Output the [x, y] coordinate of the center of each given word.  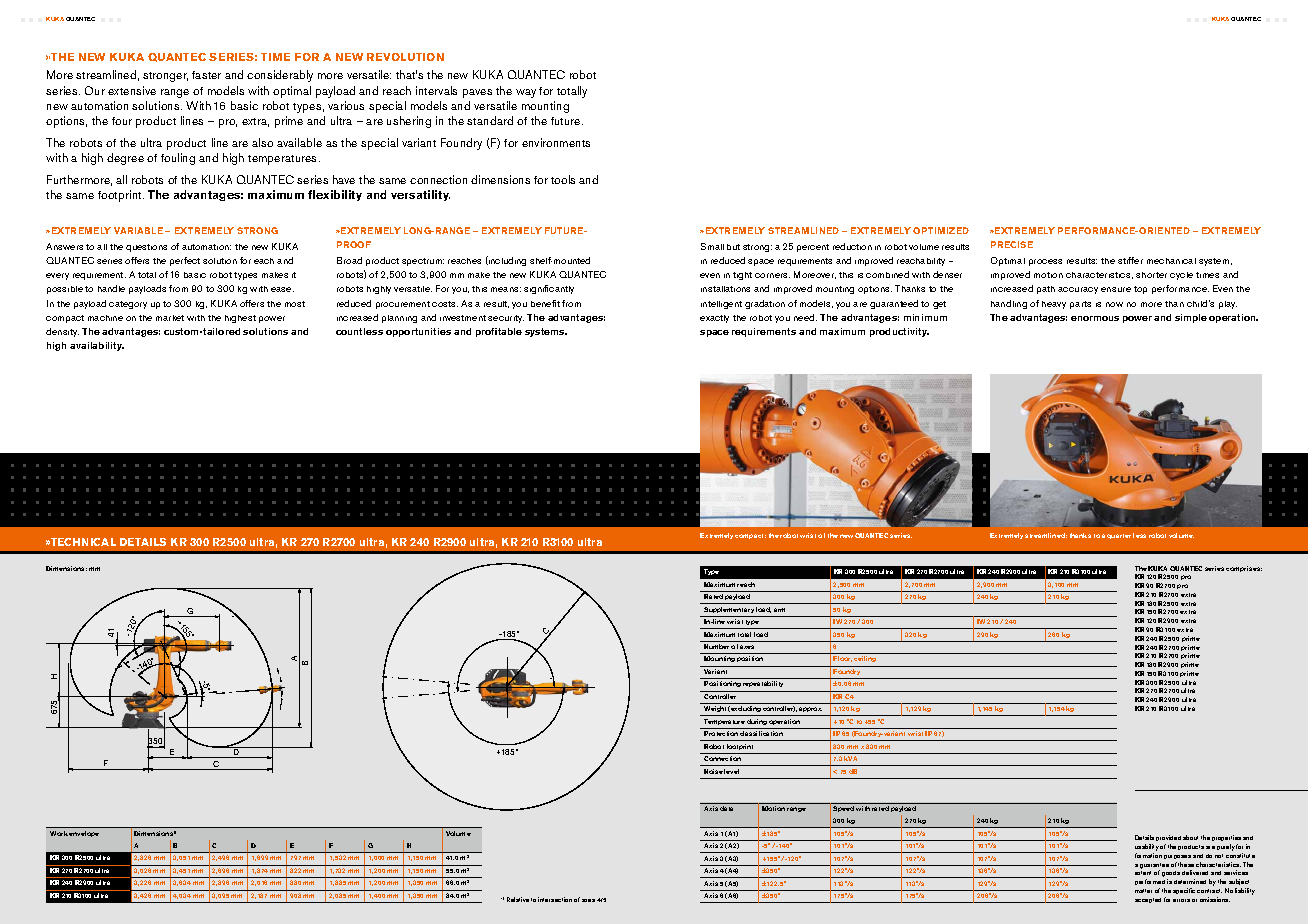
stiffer [1130, 260]
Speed [843, 809]
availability [97, 346]
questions [146, 248]
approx [810, 709]
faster [206, 75]
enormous [1095, 318]
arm [779, 610]
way [526, 93]
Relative [518, 899]
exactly [714, 319]
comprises [1244, 569]
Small [712, 246]
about [1190, 837]
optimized [941, 230]
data [726, 808]
